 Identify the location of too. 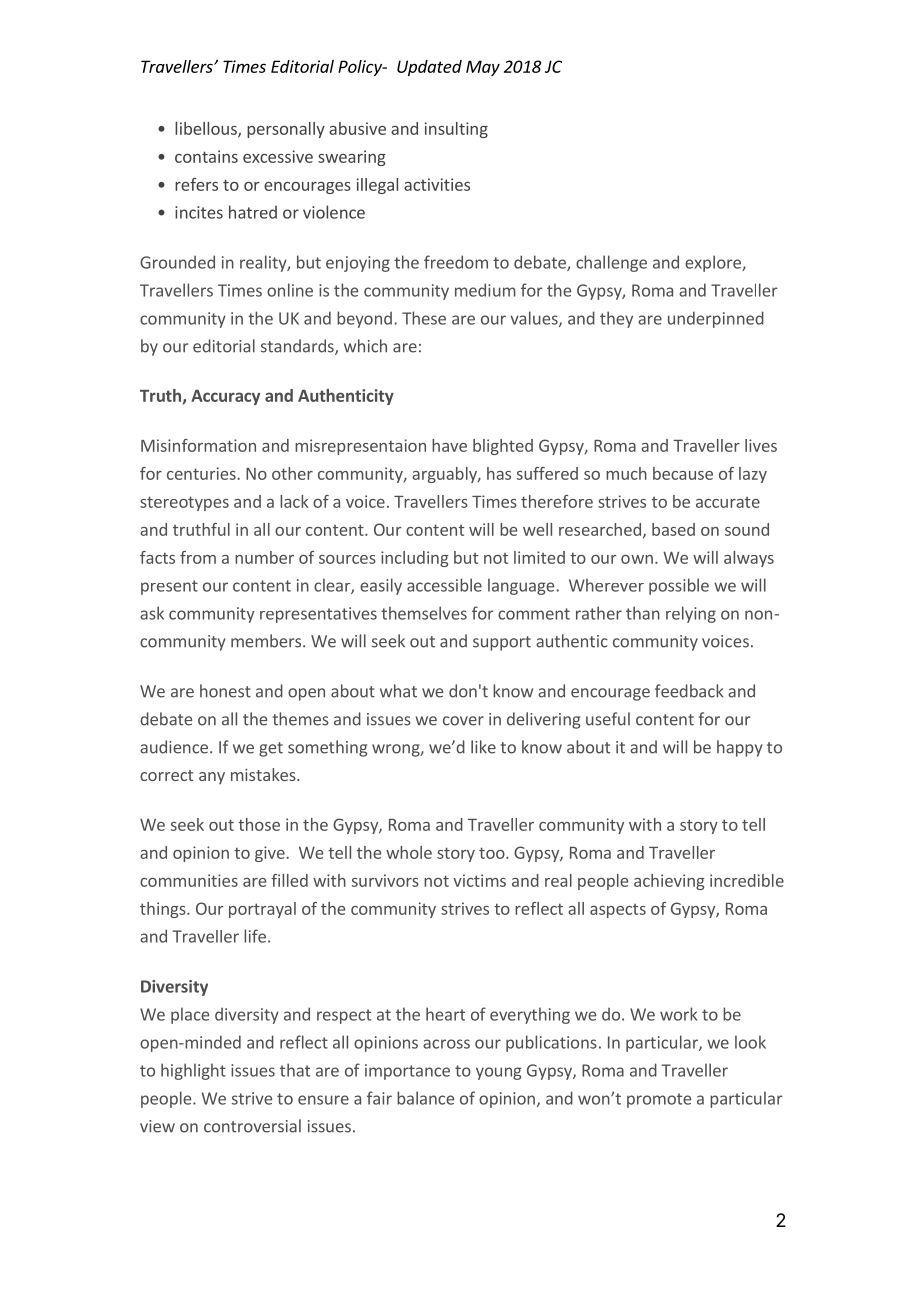
(493, 853).
